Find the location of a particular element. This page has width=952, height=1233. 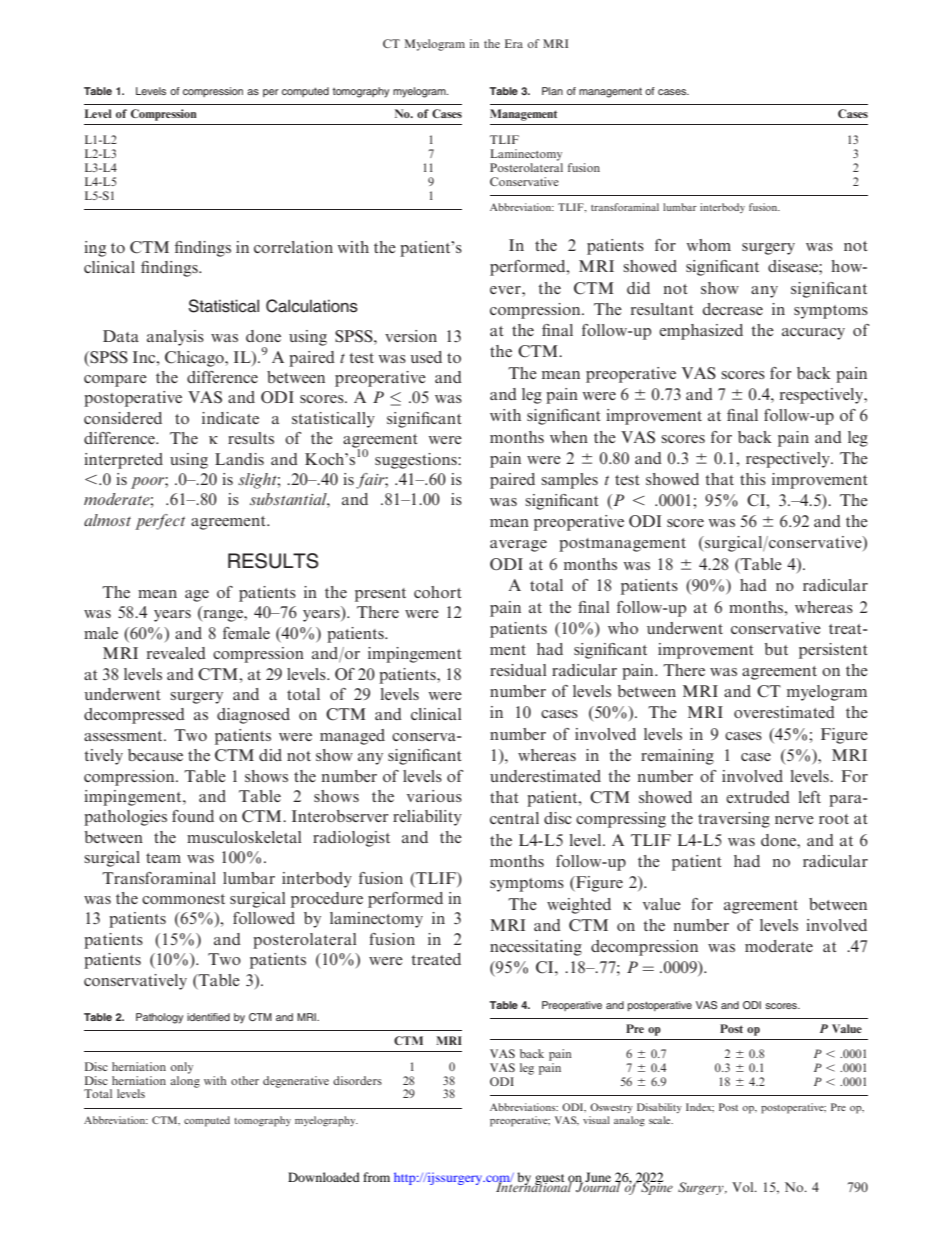

suggestions is located at coordinates (417, 461).
